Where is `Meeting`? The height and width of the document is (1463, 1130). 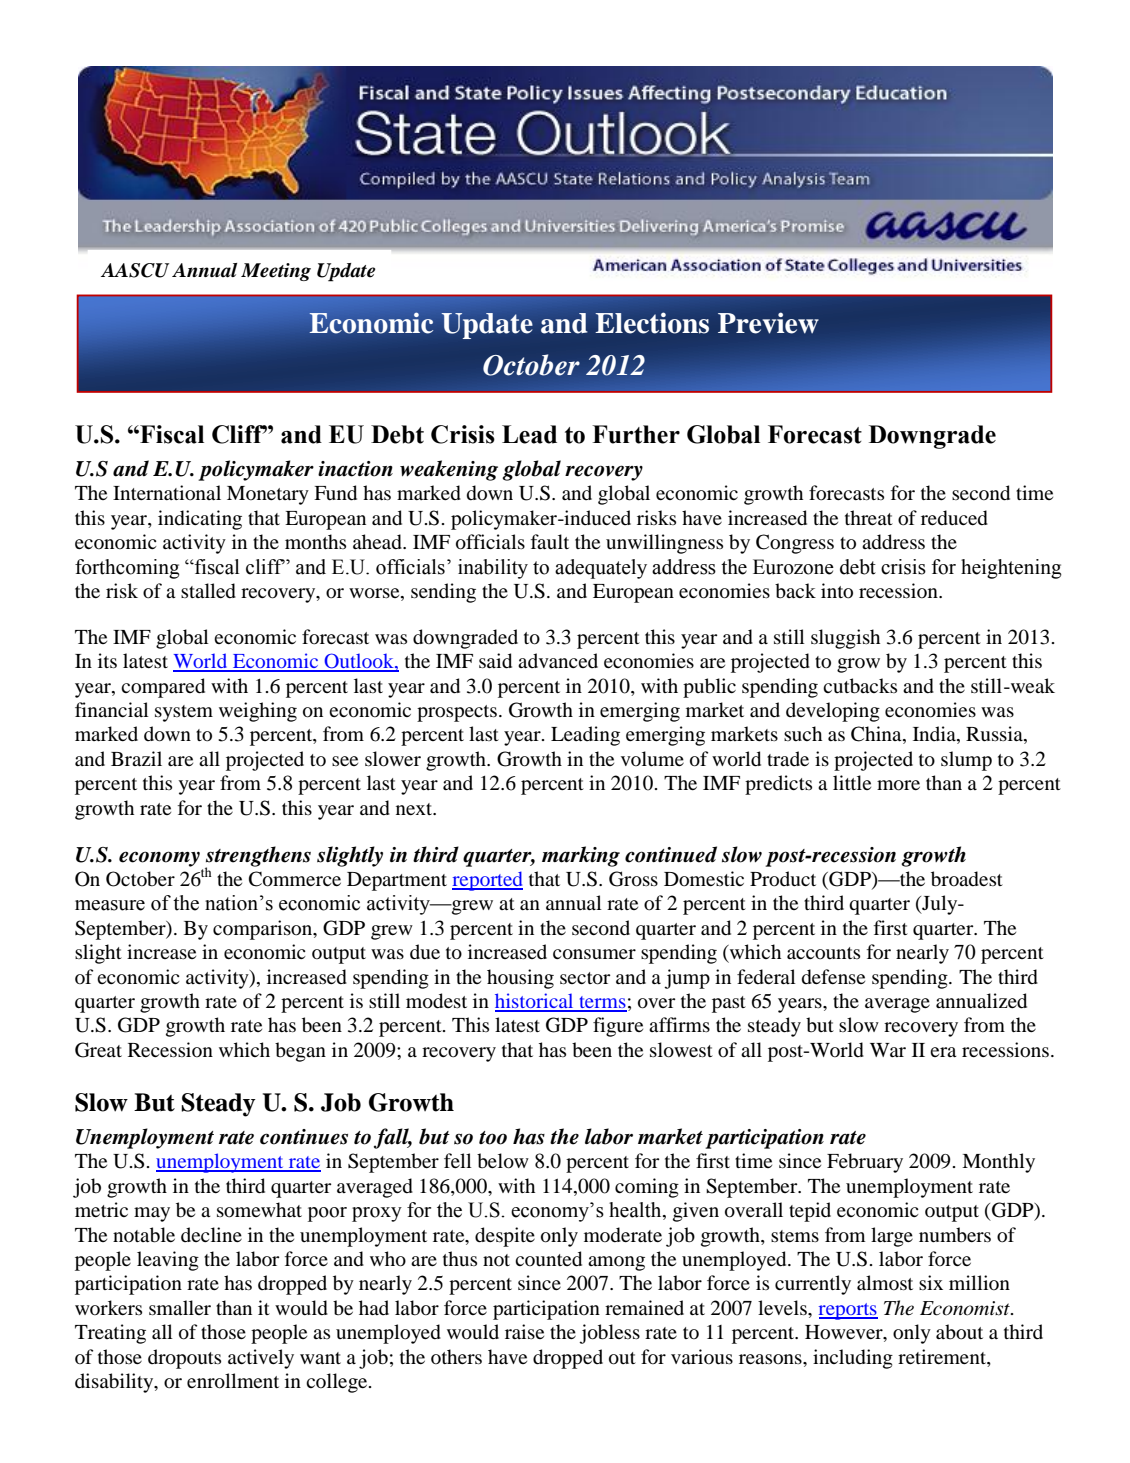 Meeting is located at coordinates (276, 272).
